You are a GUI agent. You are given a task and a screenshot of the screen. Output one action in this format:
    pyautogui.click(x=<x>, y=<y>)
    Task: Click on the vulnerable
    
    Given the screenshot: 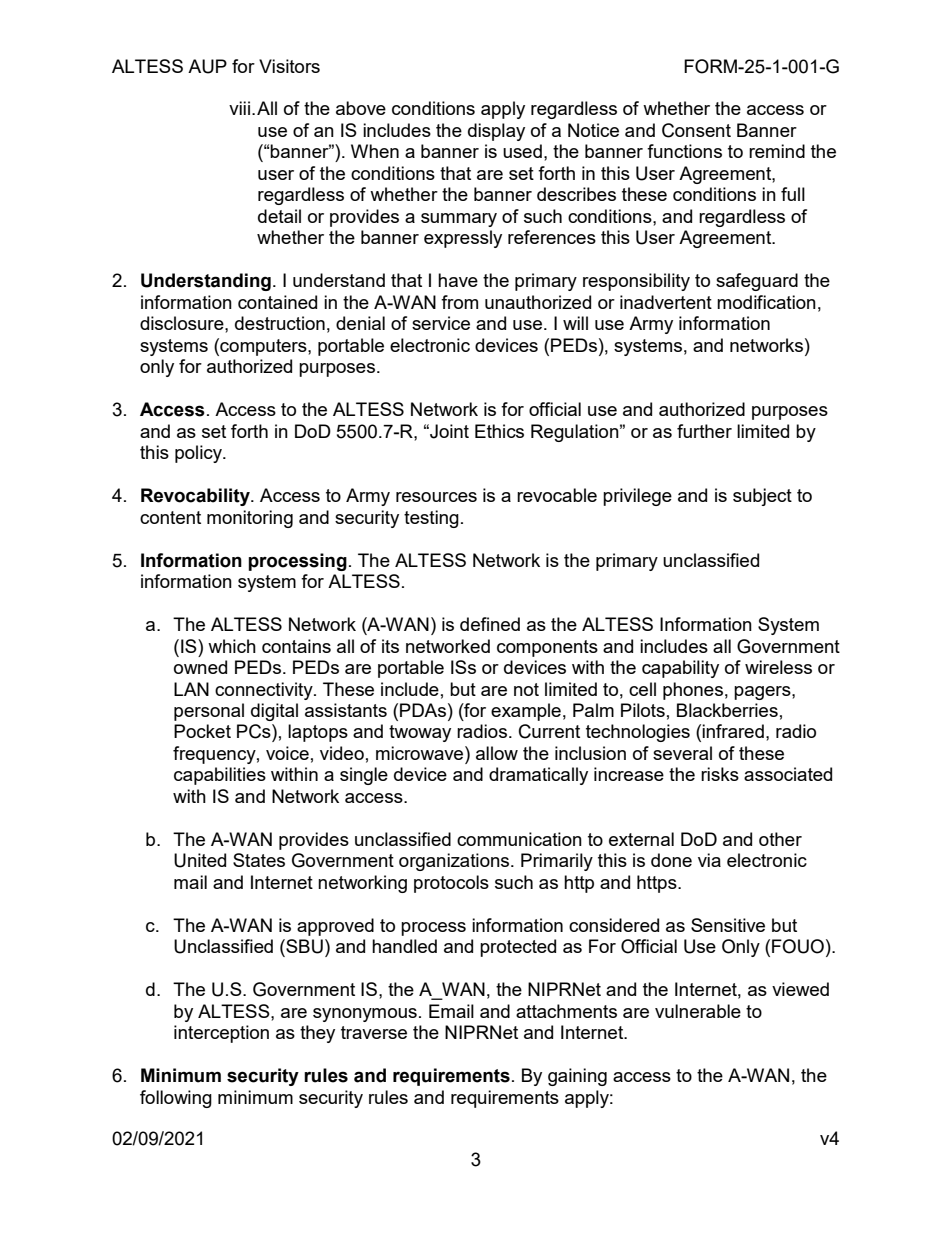 What is the action you would take?
    pyautogui.click(x=698, y=1011)
